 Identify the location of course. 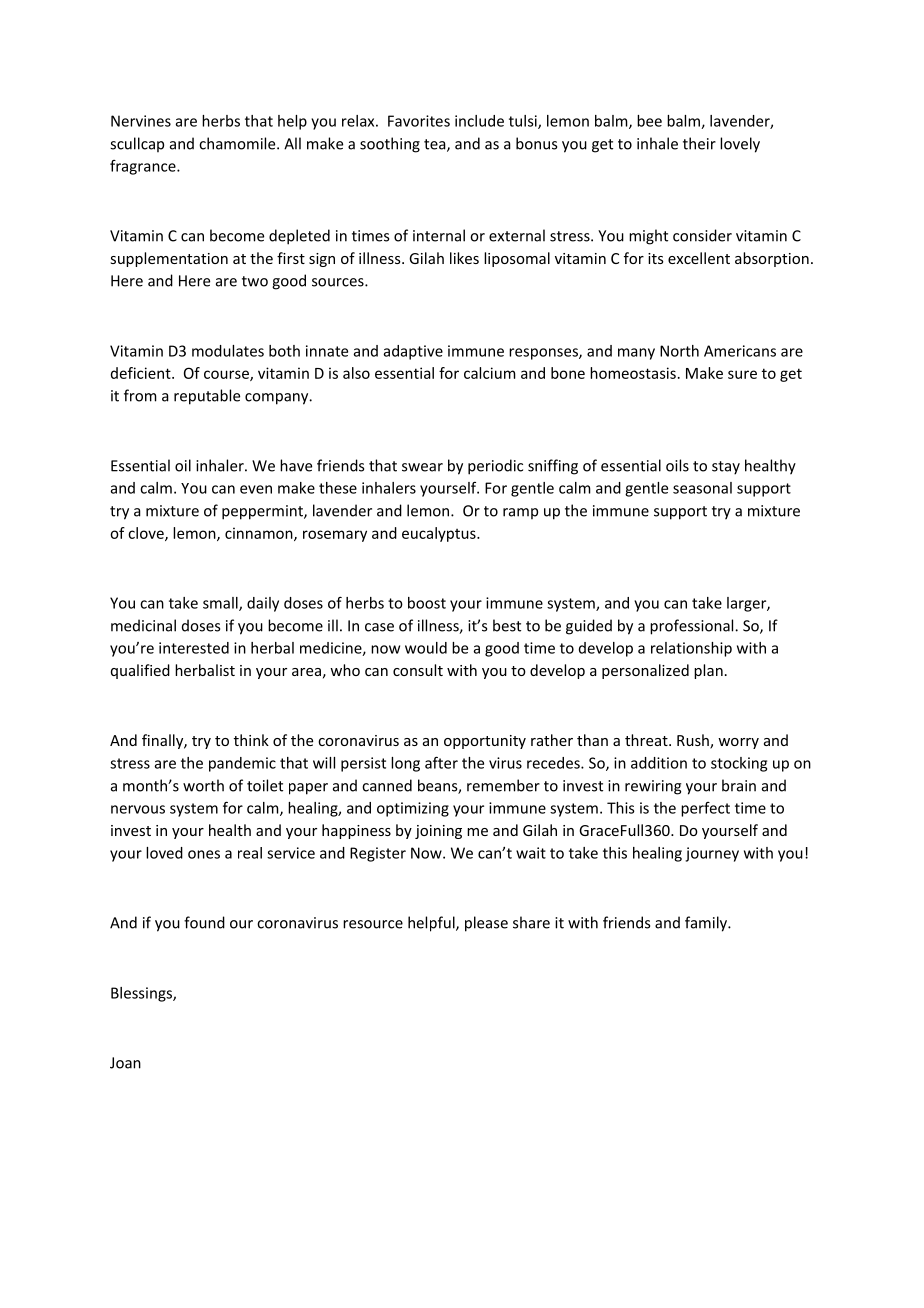
(227, 375).
